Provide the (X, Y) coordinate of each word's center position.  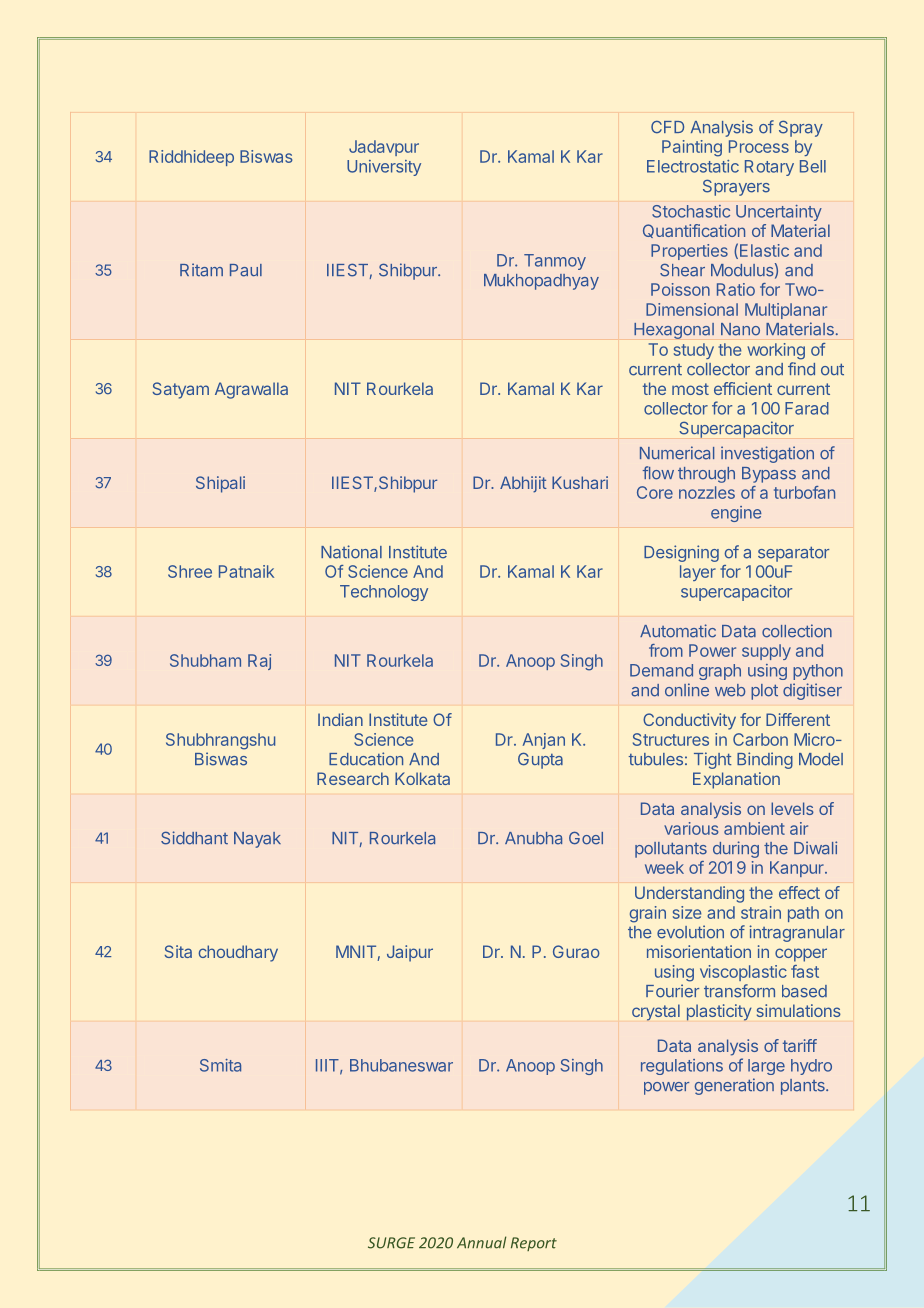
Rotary (769, 168)
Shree (190, 571)
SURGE (391, 1243)
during (736, 849)
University (384, 168)
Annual (481, 1242)
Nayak (257, 840)
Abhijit (523, 484)
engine (736, 514)
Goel (586, 838)
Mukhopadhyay (541, 282)
